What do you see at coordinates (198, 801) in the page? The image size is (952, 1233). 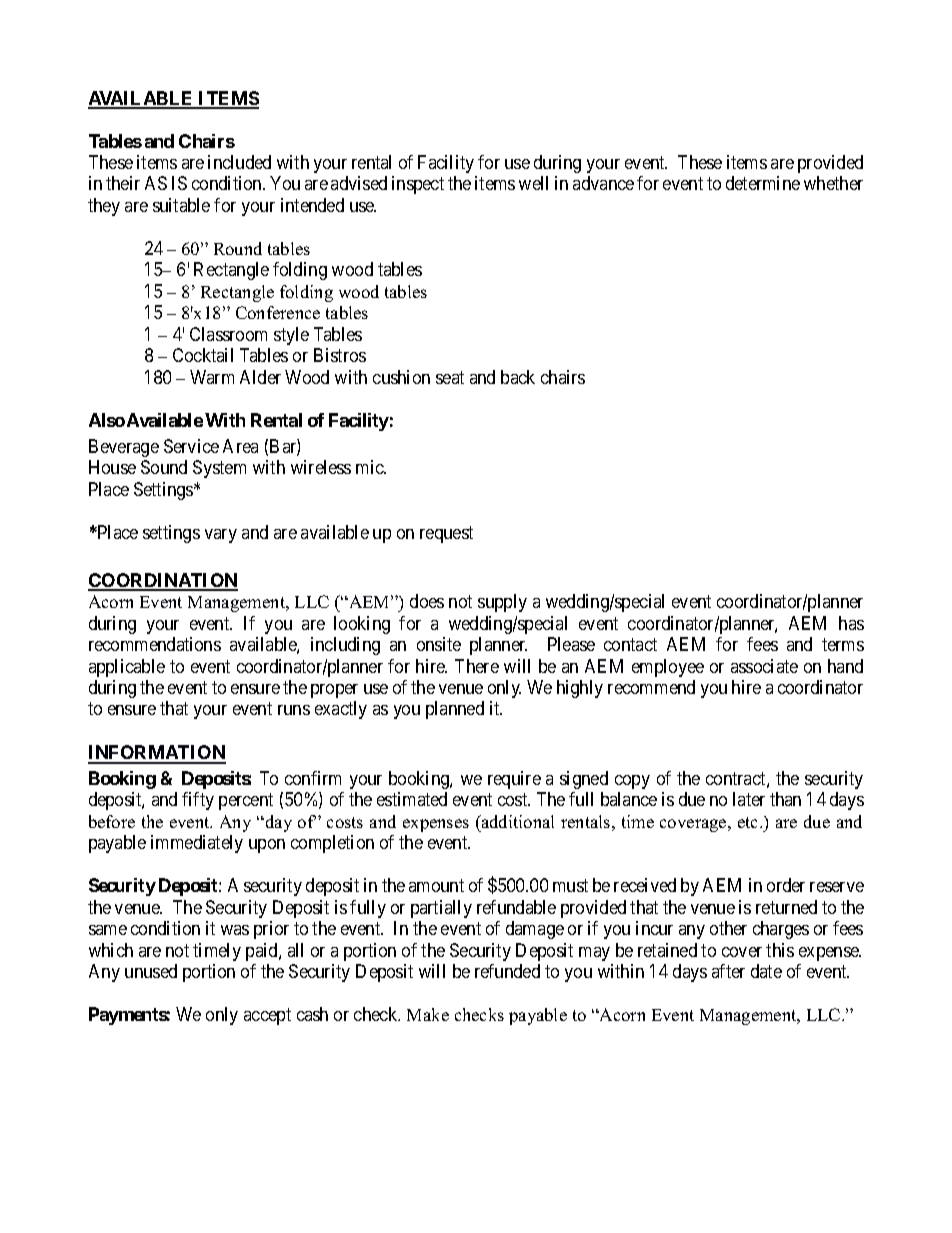 I see `fifty` at bounding box center [198, 801].
